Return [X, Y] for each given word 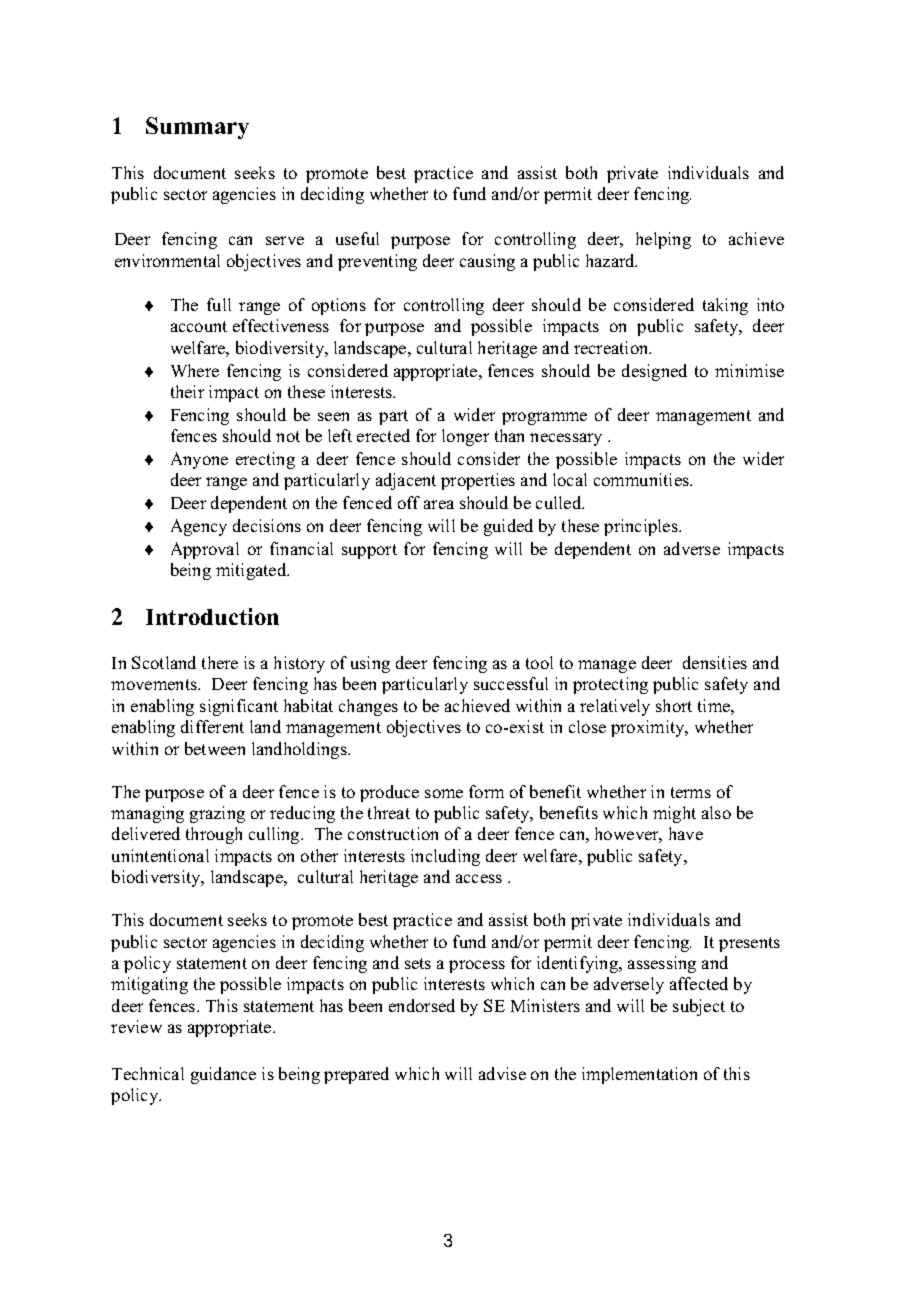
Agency [199, 527]
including [445, 857]
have [686, 833]
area [439, 504]
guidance [223, 1075]
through [214, 835]
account [199, 326]
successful [511, 683]
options [339, 306]
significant [239, 707]
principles [642, 527]
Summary [197, 128]
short [674, 705]
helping [663, 240]
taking [725, 306]
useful [357, 238]
